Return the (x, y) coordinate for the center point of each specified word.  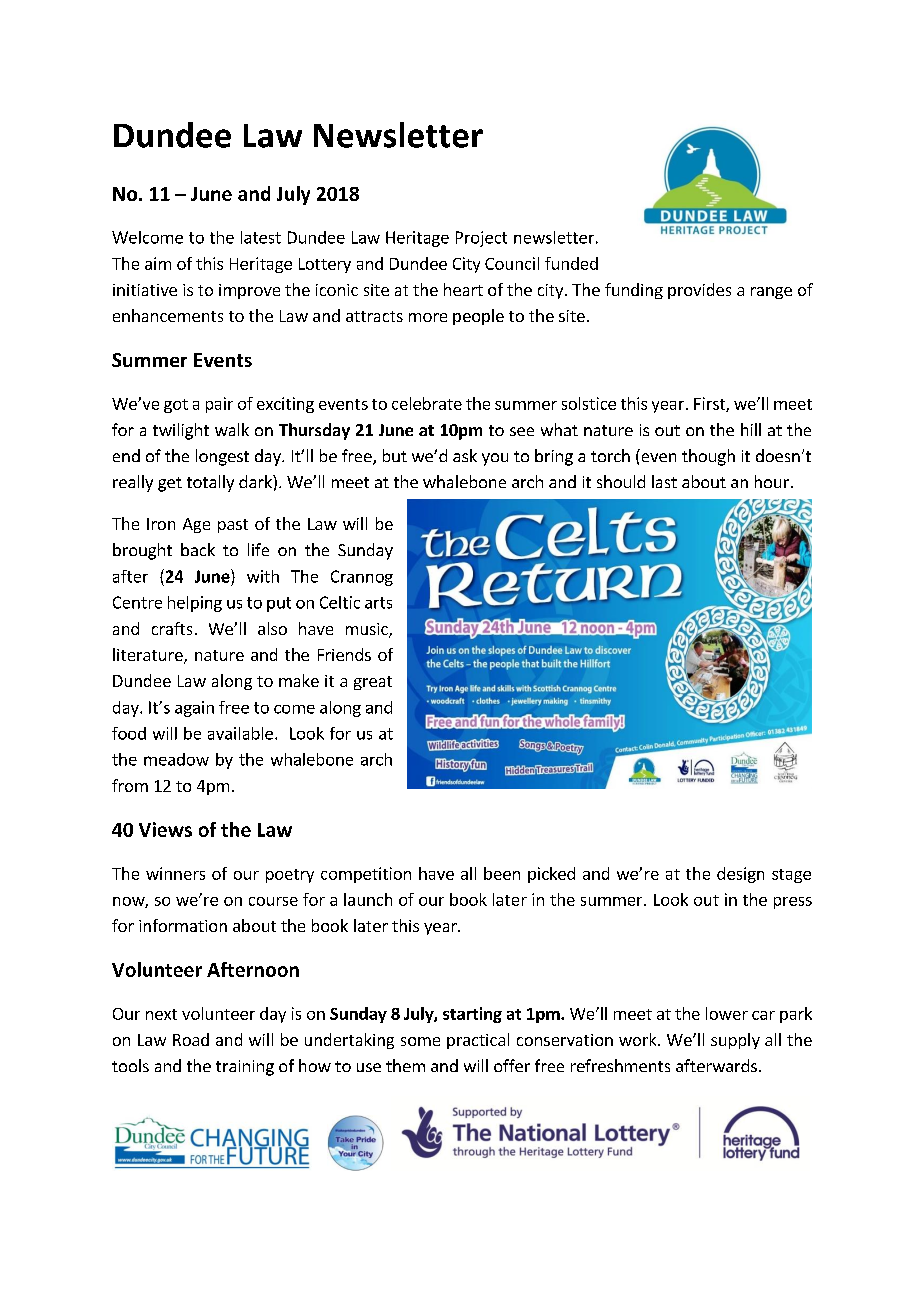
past (233, 526)
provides (699, 291)
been (502, 873)
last (664, 481)
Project (481, 239)
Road (191, 1039)
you (495, 459)
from (130, 785)
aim (158, 263)
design (740, 875)
